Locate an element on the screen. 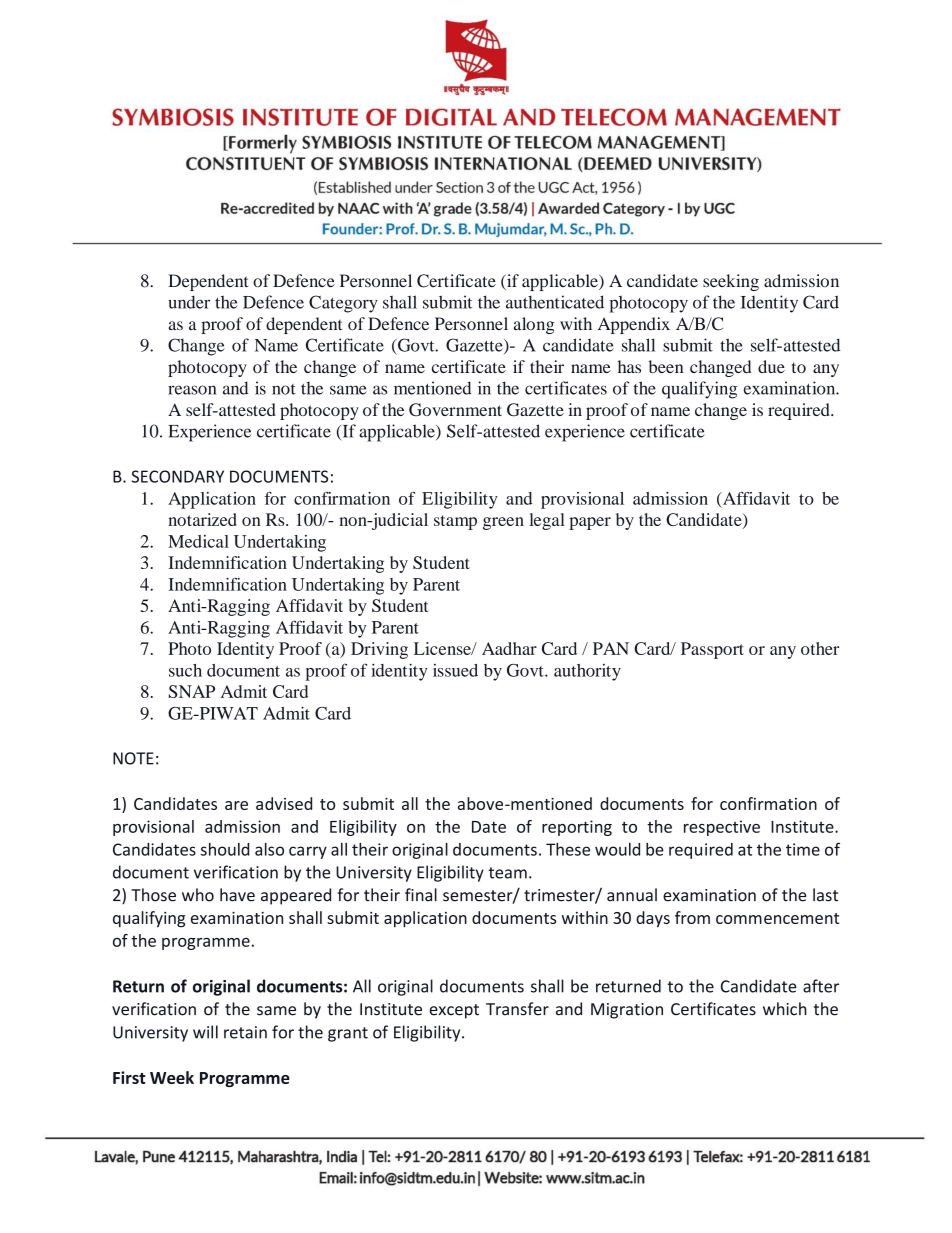 The height and width of the screenshot is (1233, 952). paper is located at coordinates (590, 523).
